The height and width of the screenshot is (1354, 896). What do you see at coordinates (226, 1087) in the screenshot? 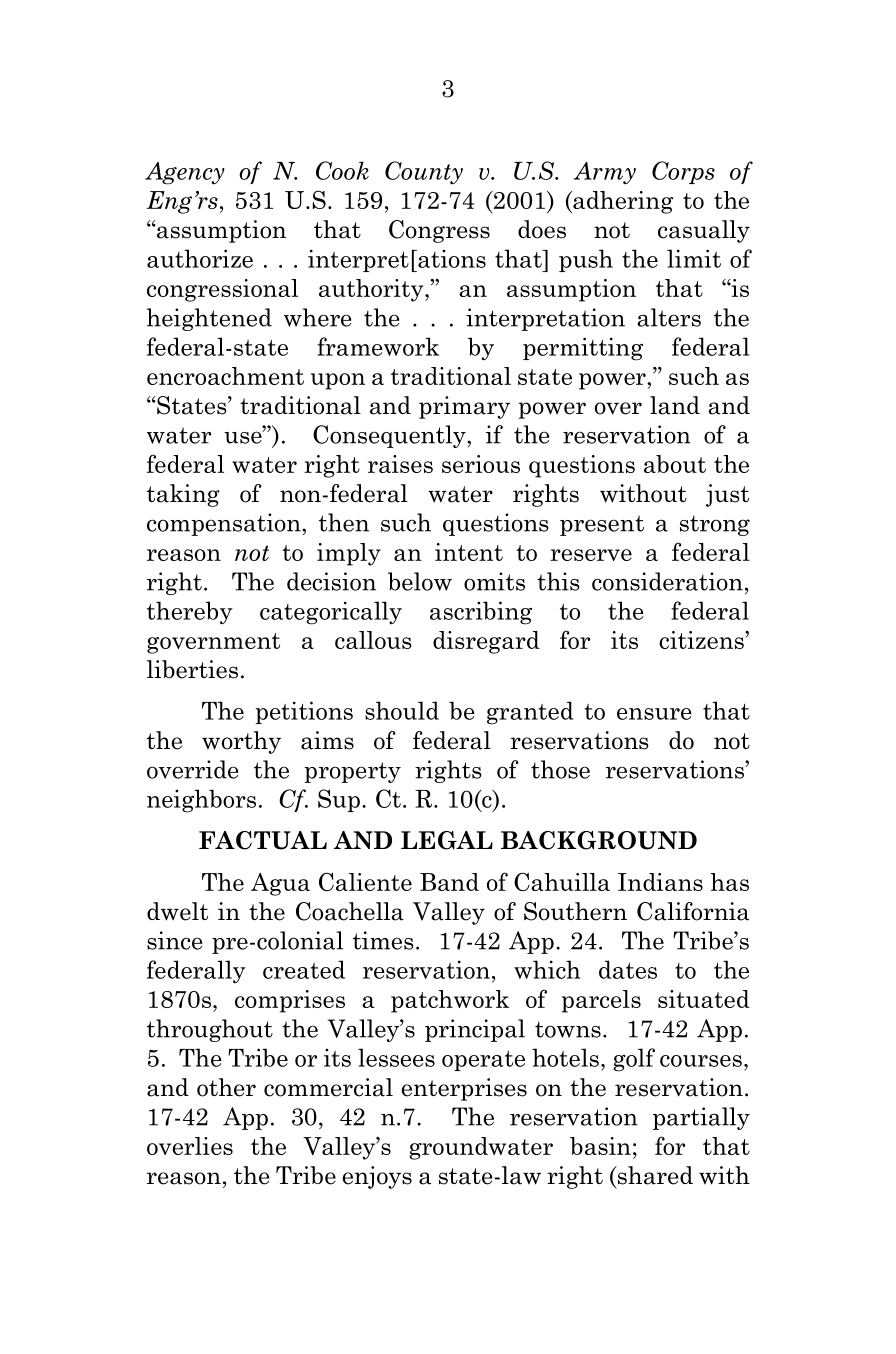
I see `other` at bounding box center [226, 1087].
